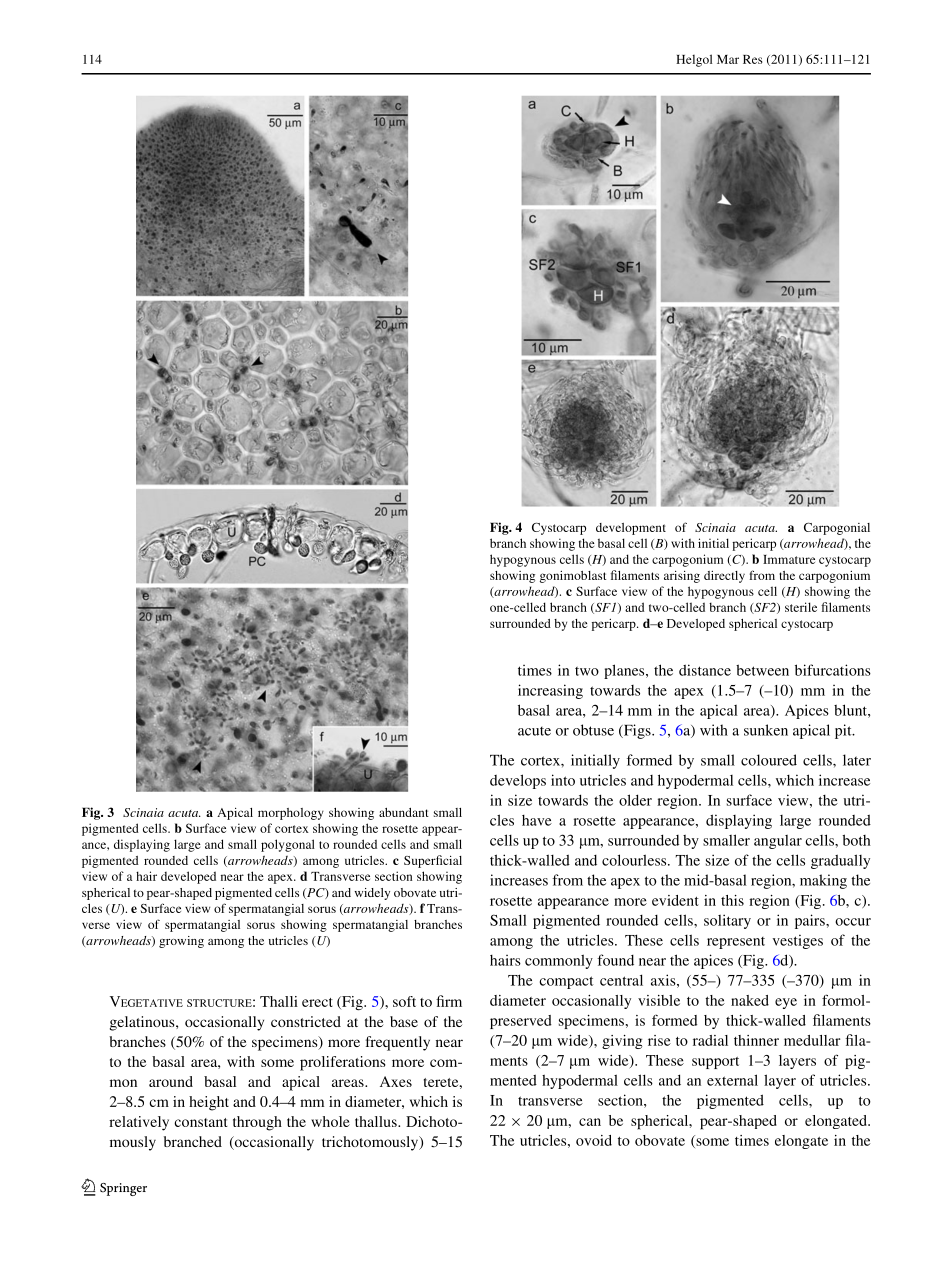 The image size is (952, 1266). I want to click on arising, so click(682, 577).
